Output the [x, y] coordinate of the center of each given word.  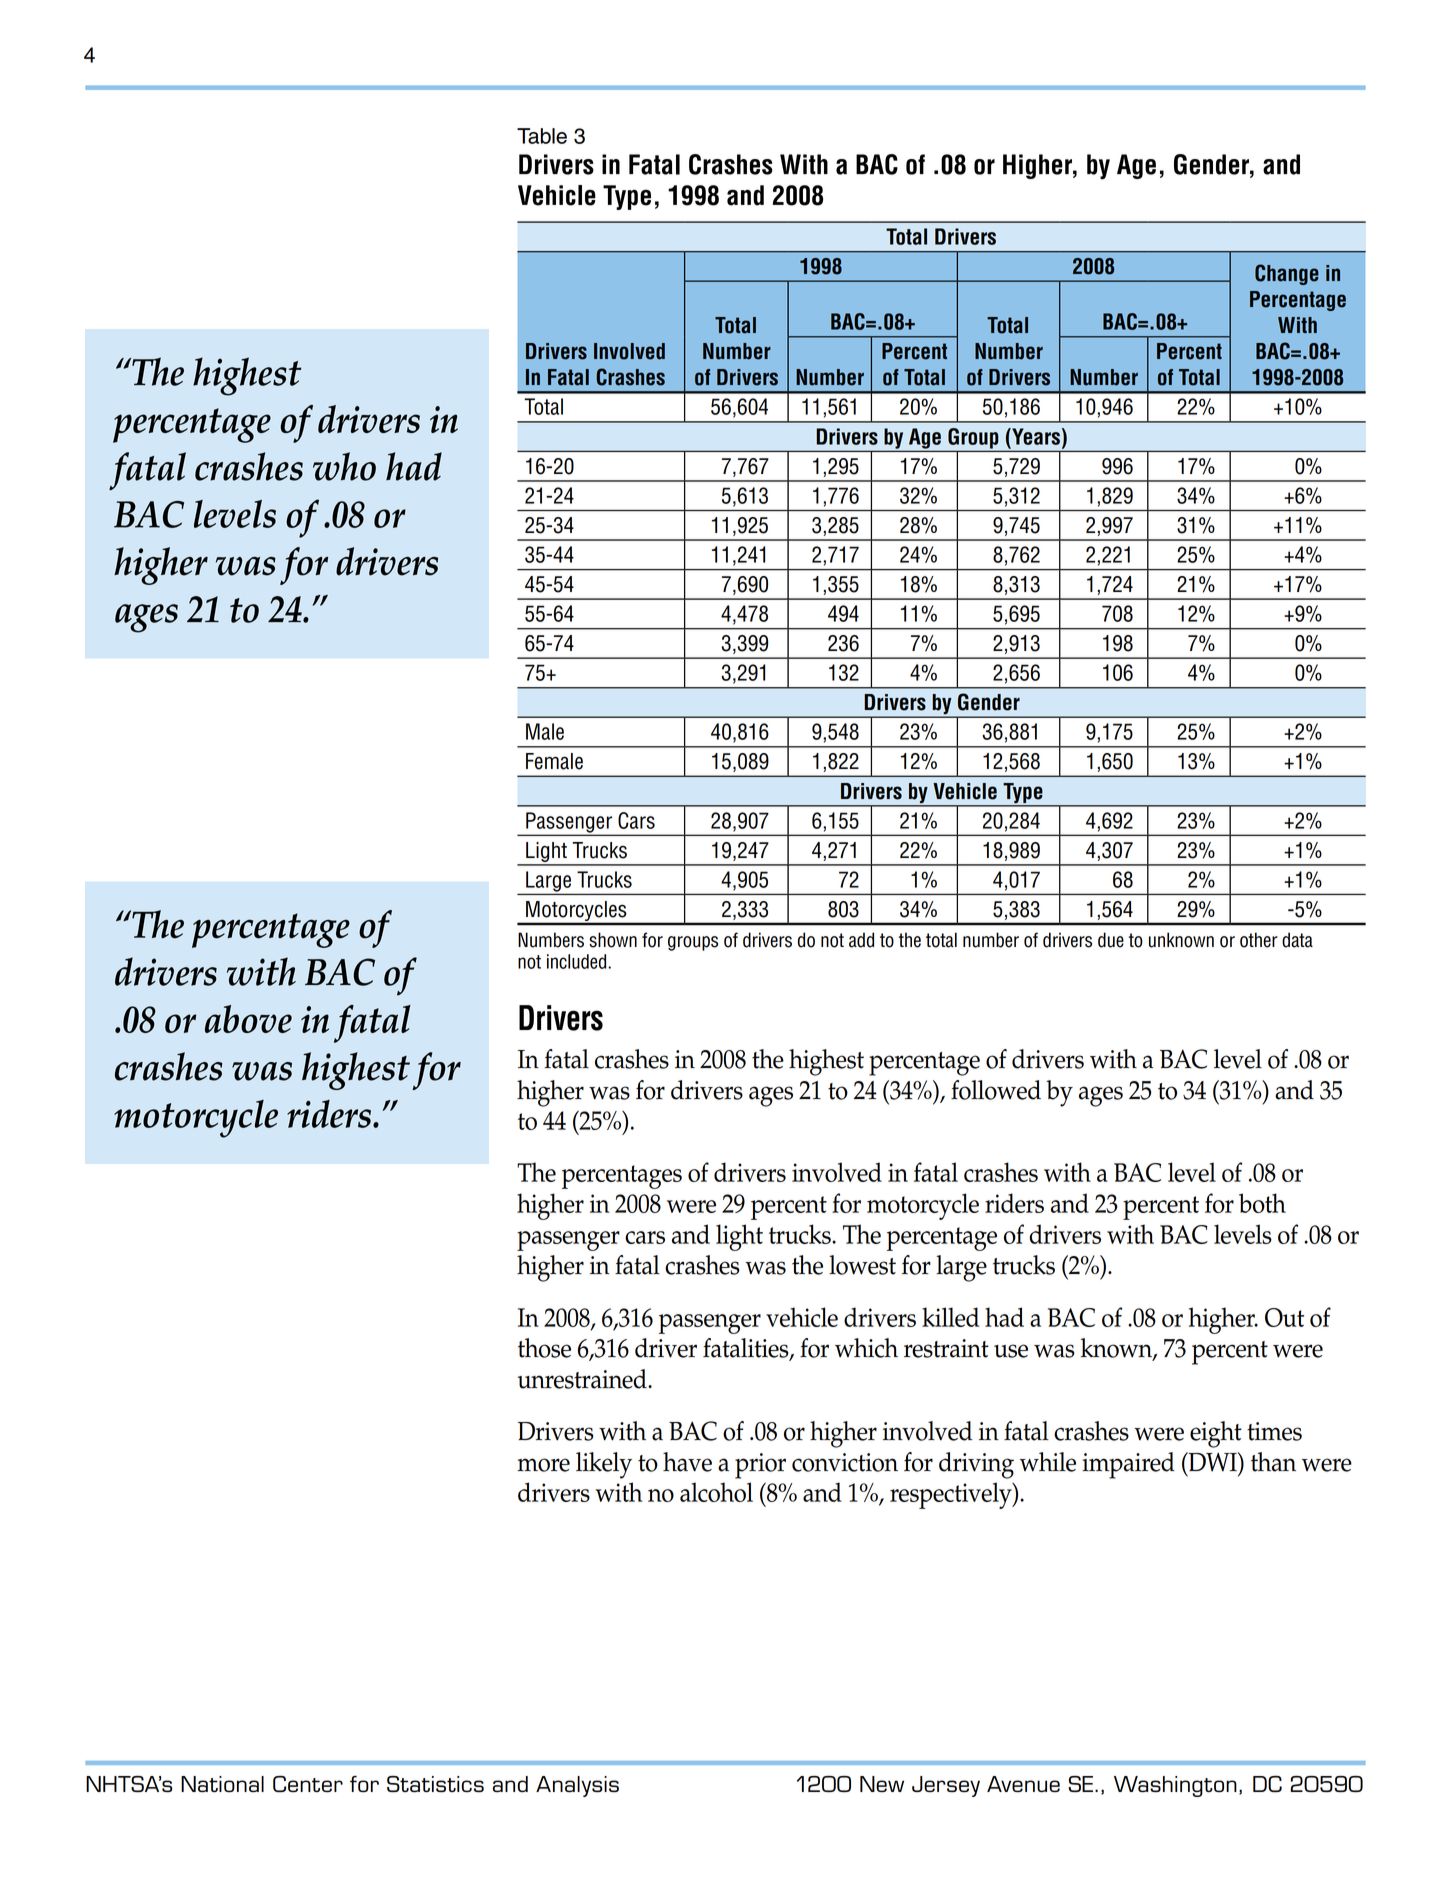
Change [1287, 274]
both [1262, 1203]
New [882, 1784]
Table [542, 136]
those [544, 1348]
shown [613, 940]
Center [308, 1784]
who [344, 466]
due [1111, 940]
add [861, 940]
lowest [862, 1265]
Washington [1175, 1786]
